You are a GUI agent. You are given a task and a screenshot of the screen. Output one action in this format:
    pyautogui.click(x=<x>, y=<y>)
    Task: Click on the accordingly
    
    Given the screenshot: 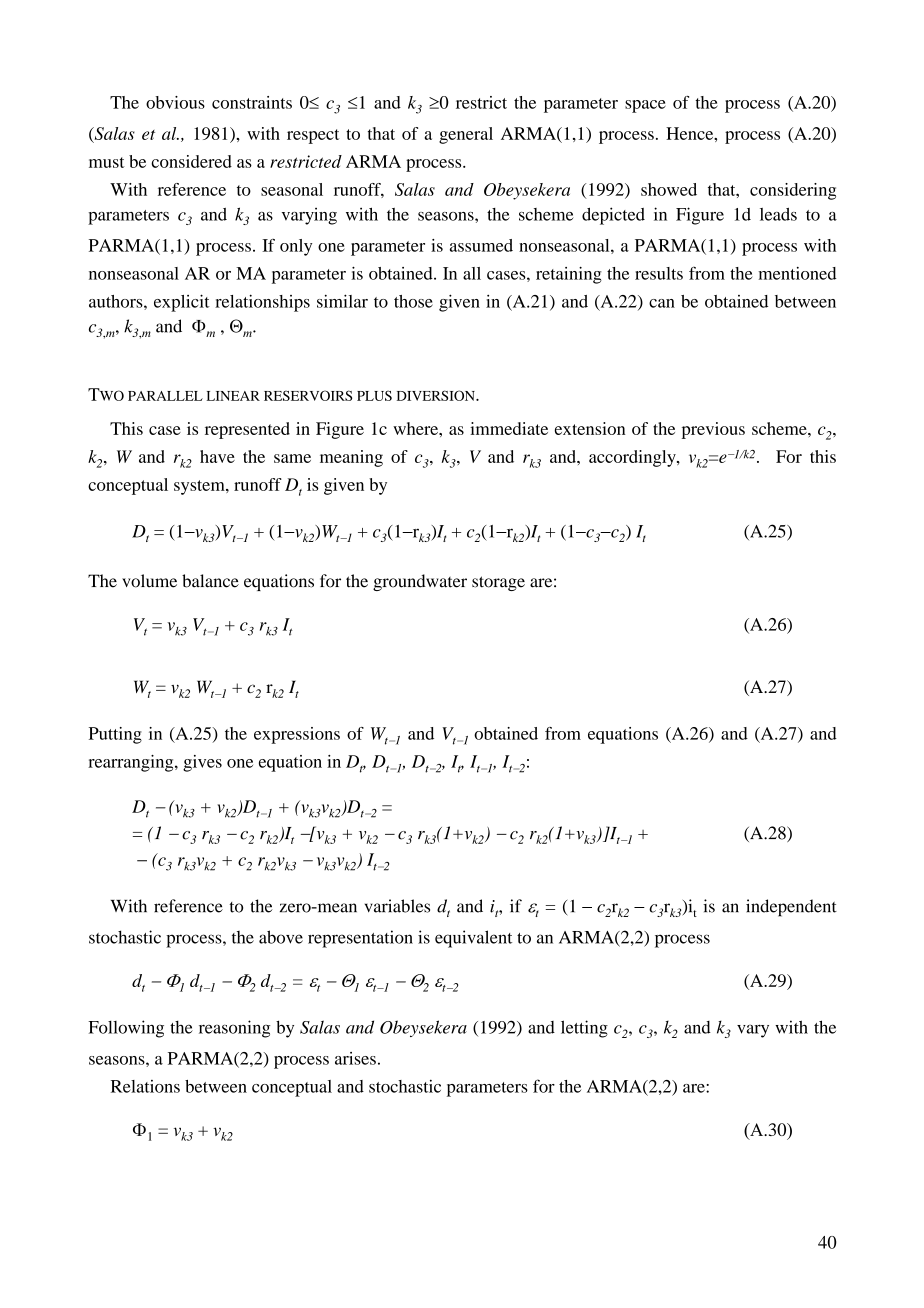 What is the action you would take?
    pyautogui.click(x=633, y=458)
